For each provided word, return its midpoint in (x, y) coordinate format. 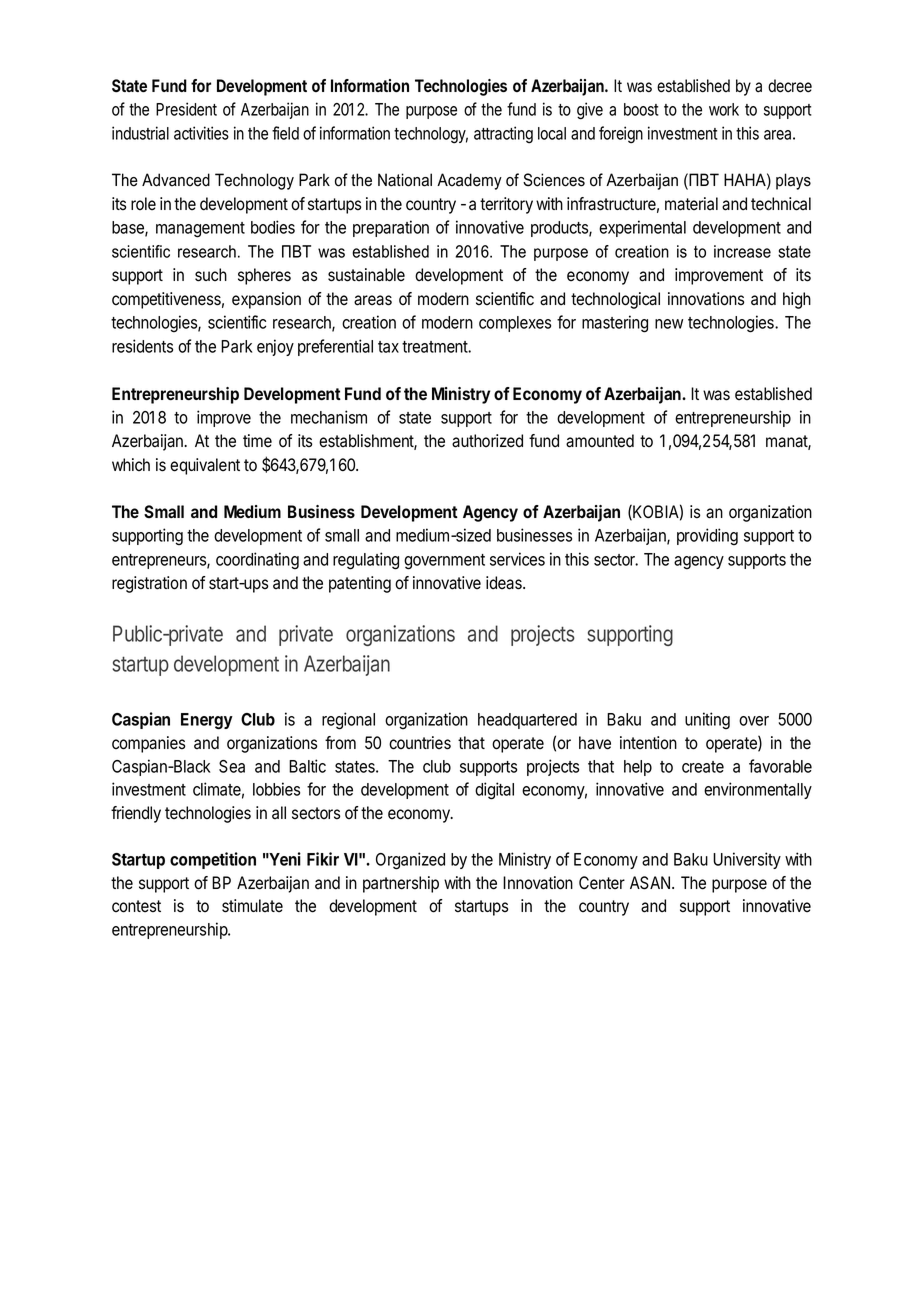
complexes (515, 324)
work (724, 109)
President (186, 109)
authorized (487, 441)
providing (707, 537)
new (669, 324)
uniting (707, 721)
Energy (207, 721)
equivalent (205, 466)
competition (213, 860)
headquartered (527, 721)
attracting (503, 135)
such (211, 275)
